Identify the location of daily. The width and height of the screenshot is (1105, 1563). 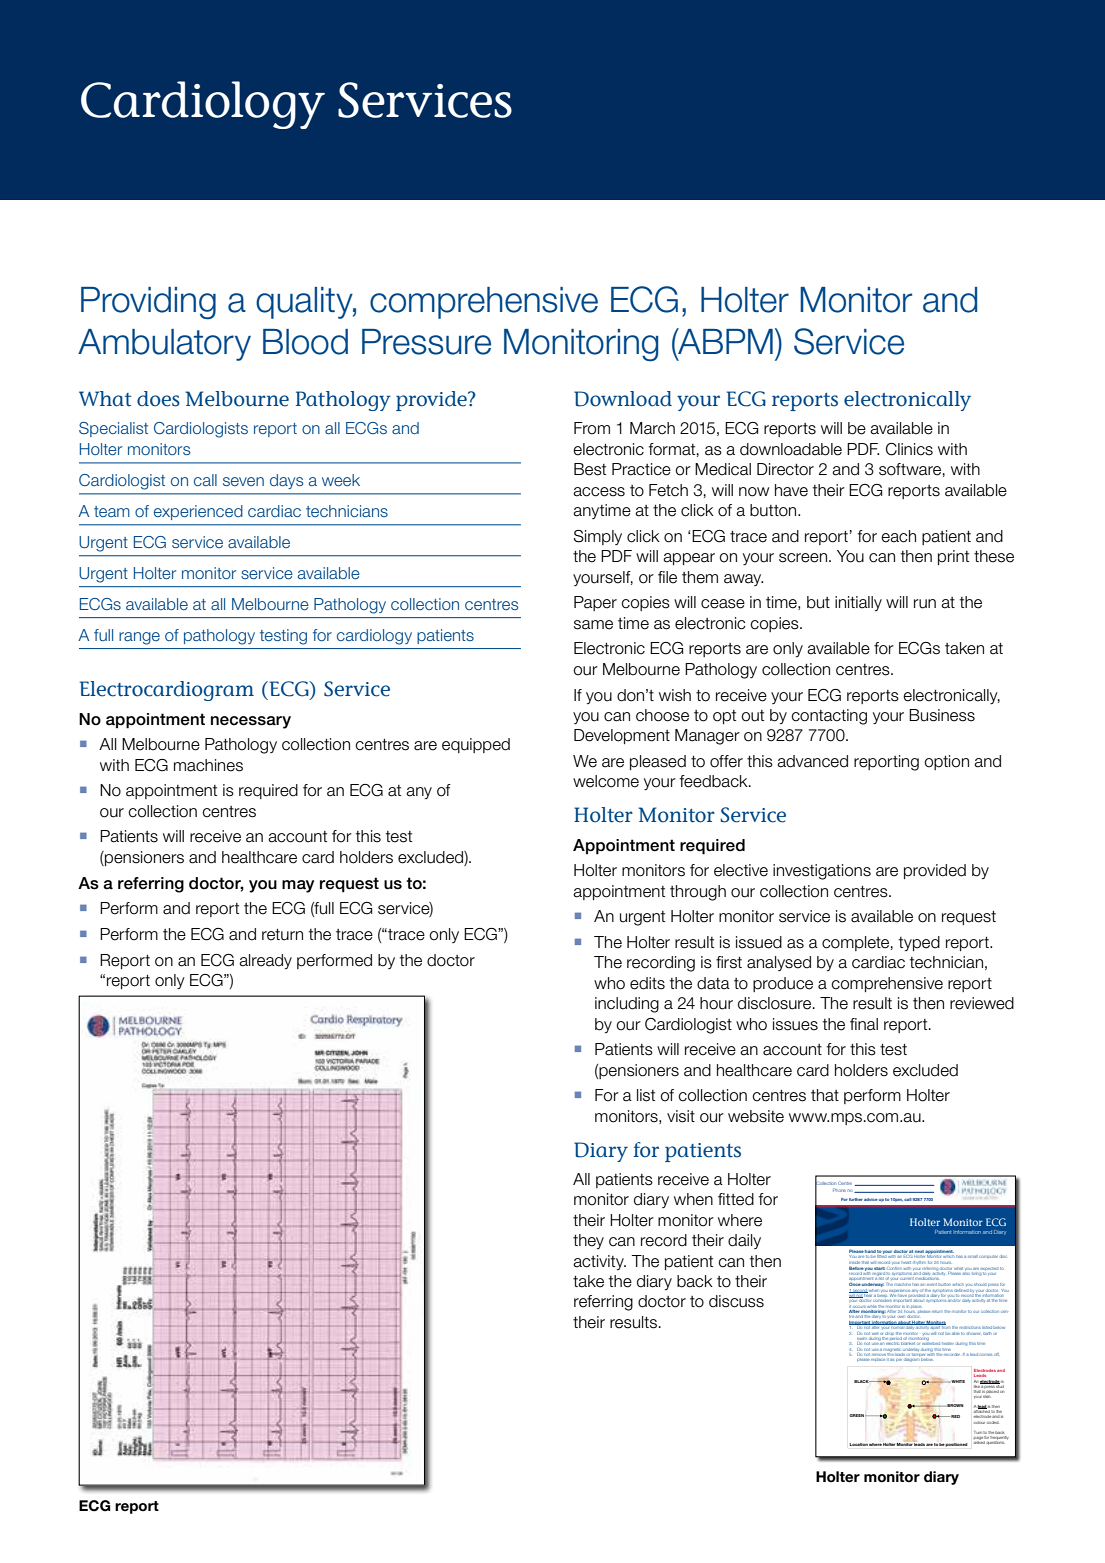
(744, 1241).
